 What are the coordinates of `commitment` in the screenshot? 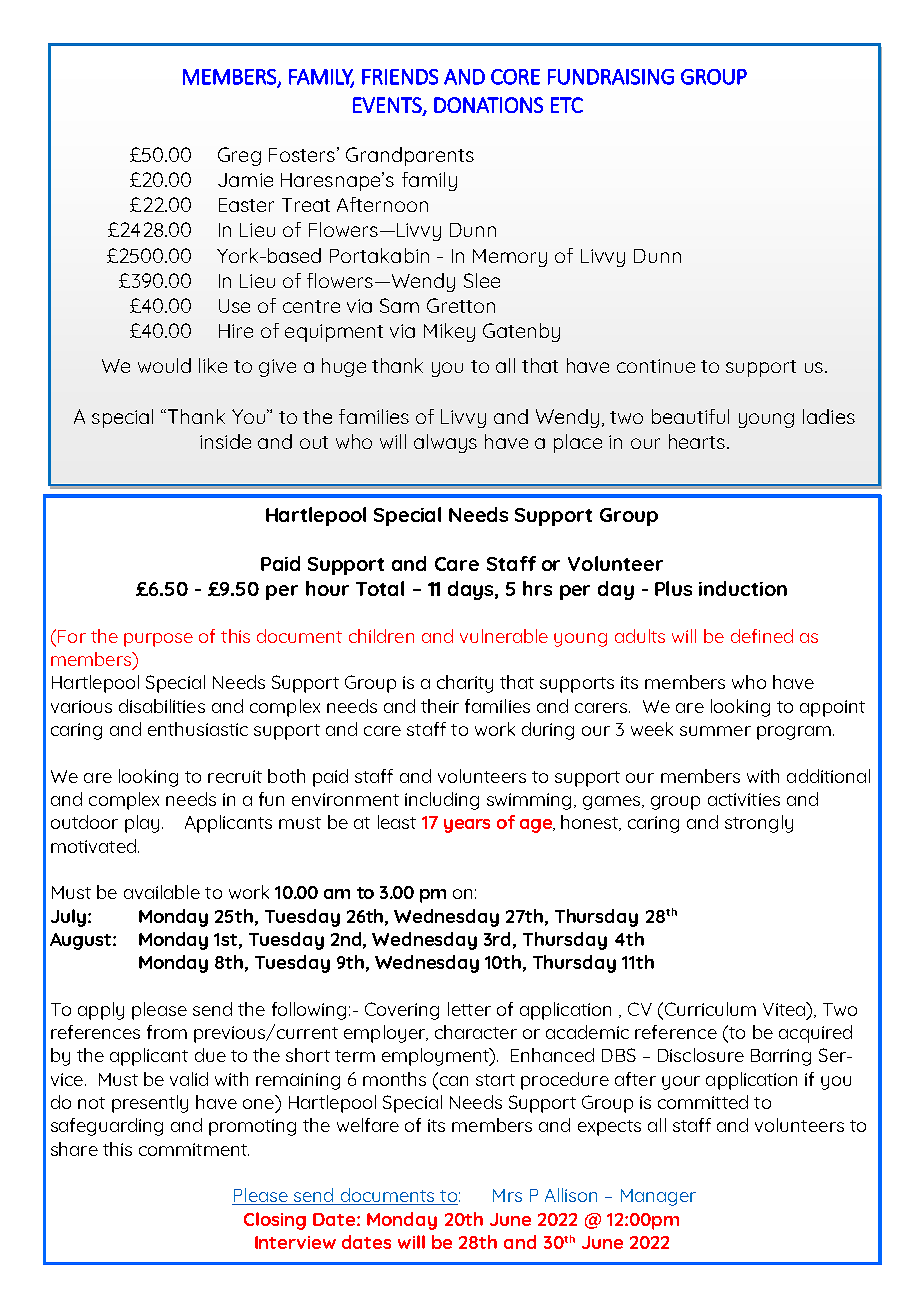 It's located at (194, 1149).
